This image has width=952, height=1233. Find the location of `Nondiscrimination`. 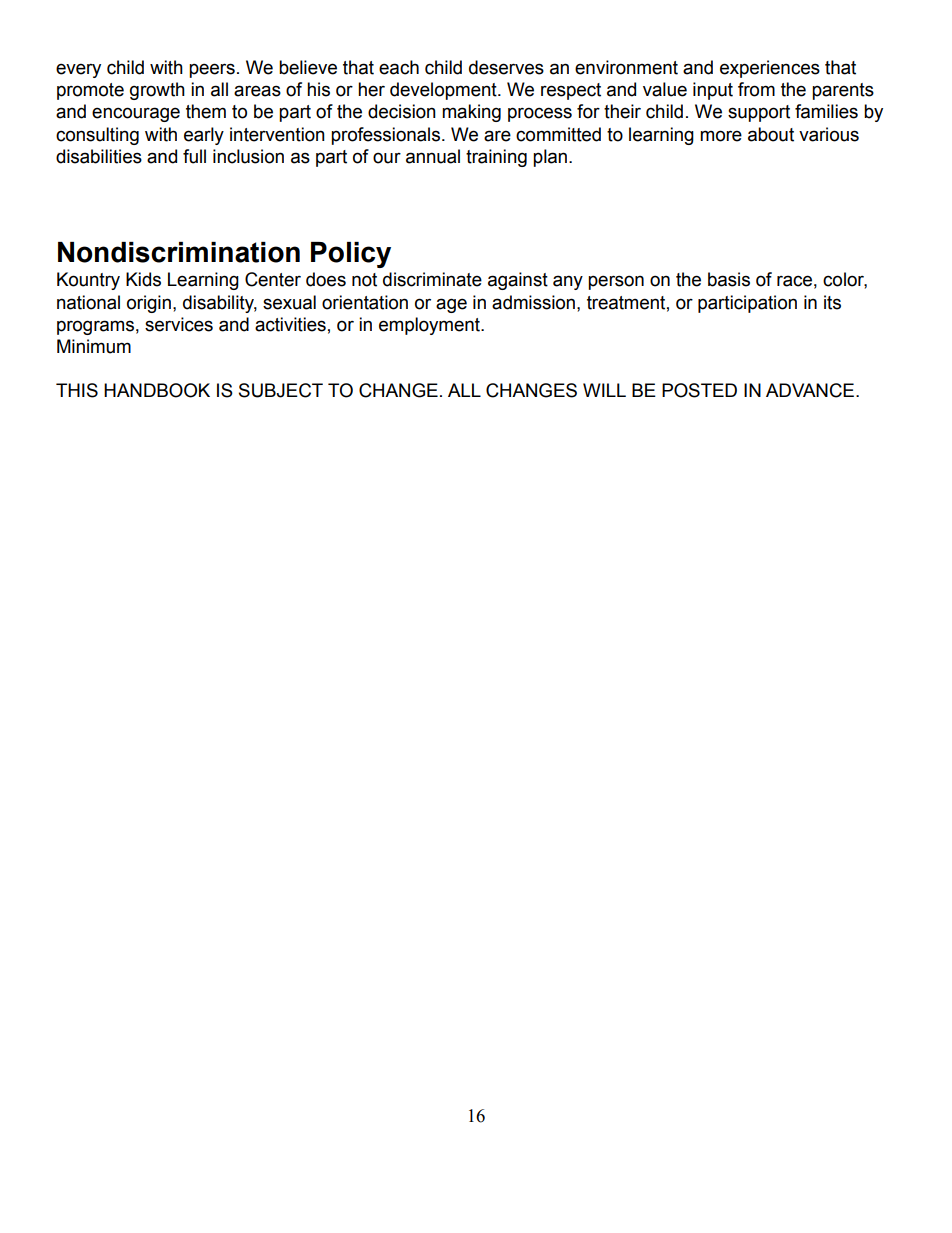

Nondiscrimination is located at coordinates (179, 252).
